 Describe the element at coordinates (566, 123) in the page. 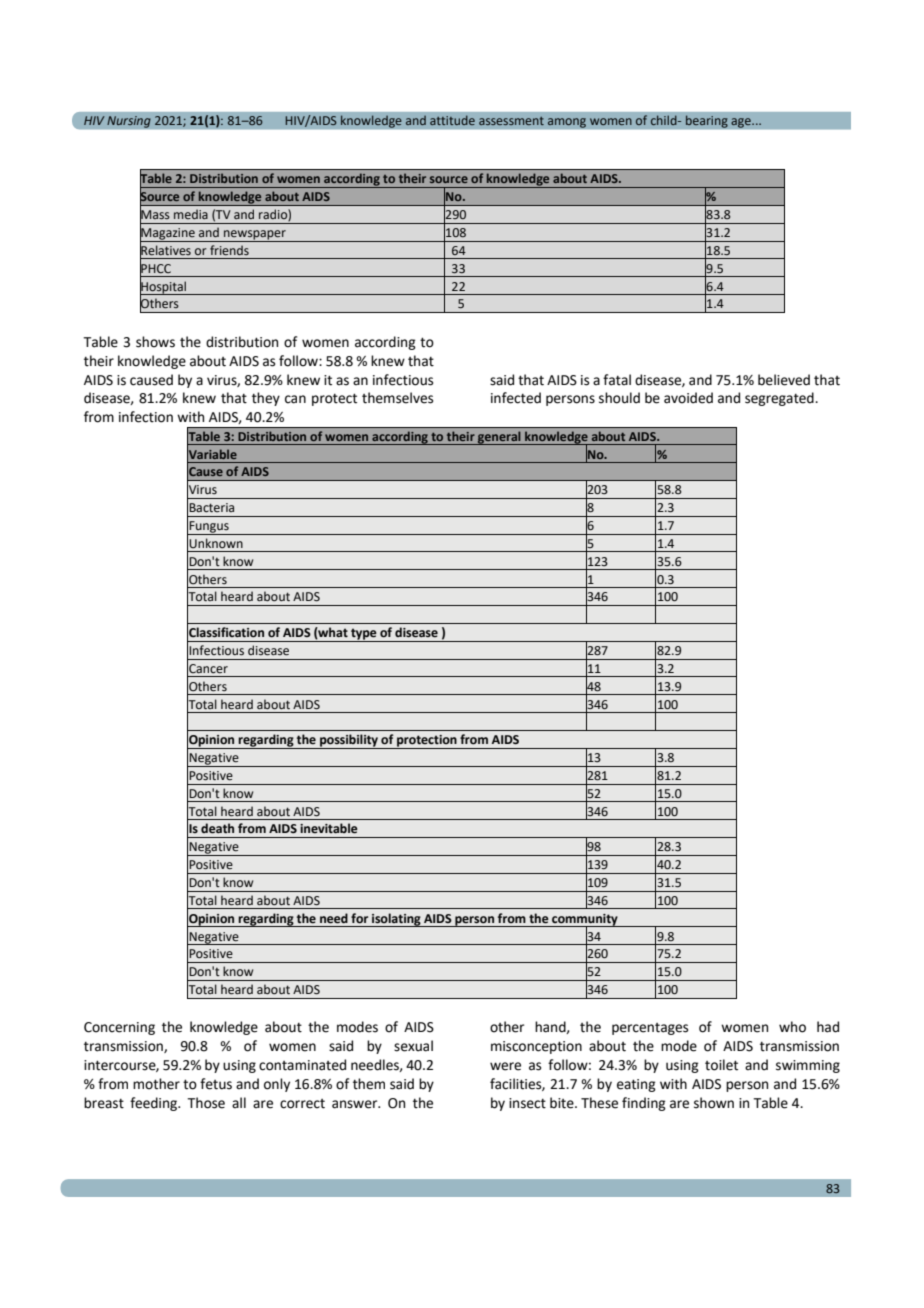

I see `among` at that location.
